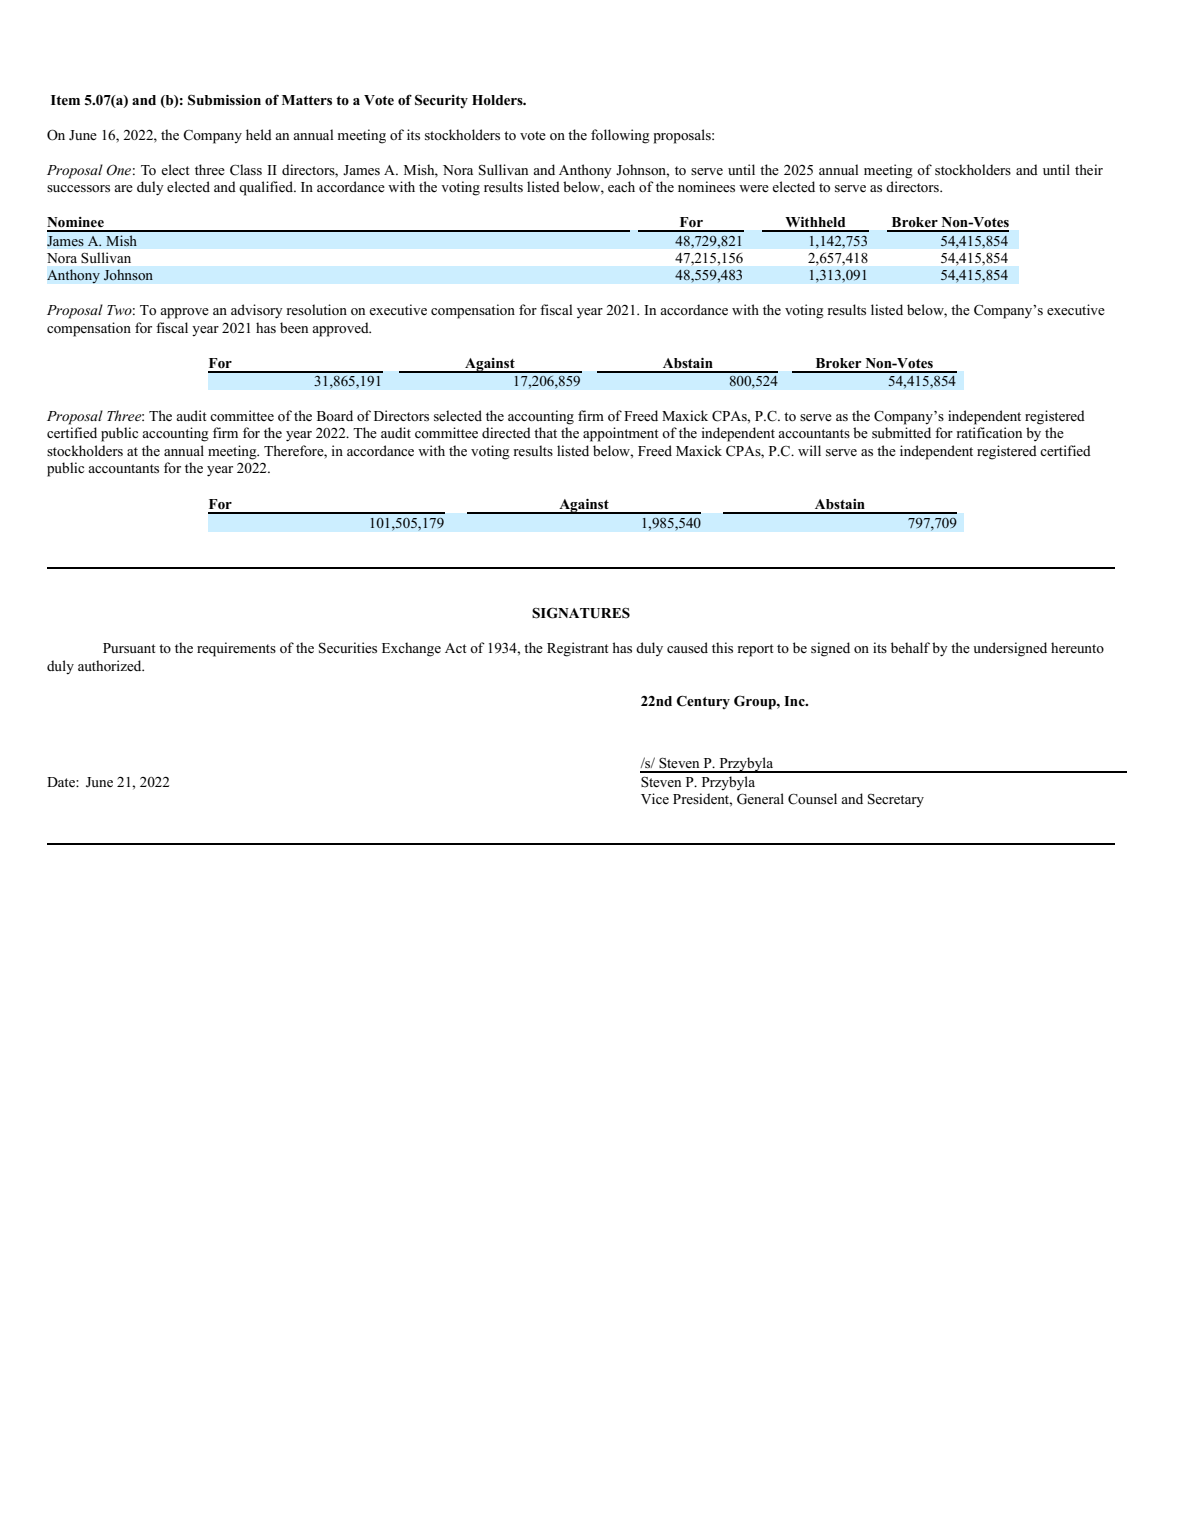 This screenshot has width=1185, height=1533. What do you see at coordinates (257, 311) in the screenshot?
I see `advisory` at bounding box center [257, 311].
